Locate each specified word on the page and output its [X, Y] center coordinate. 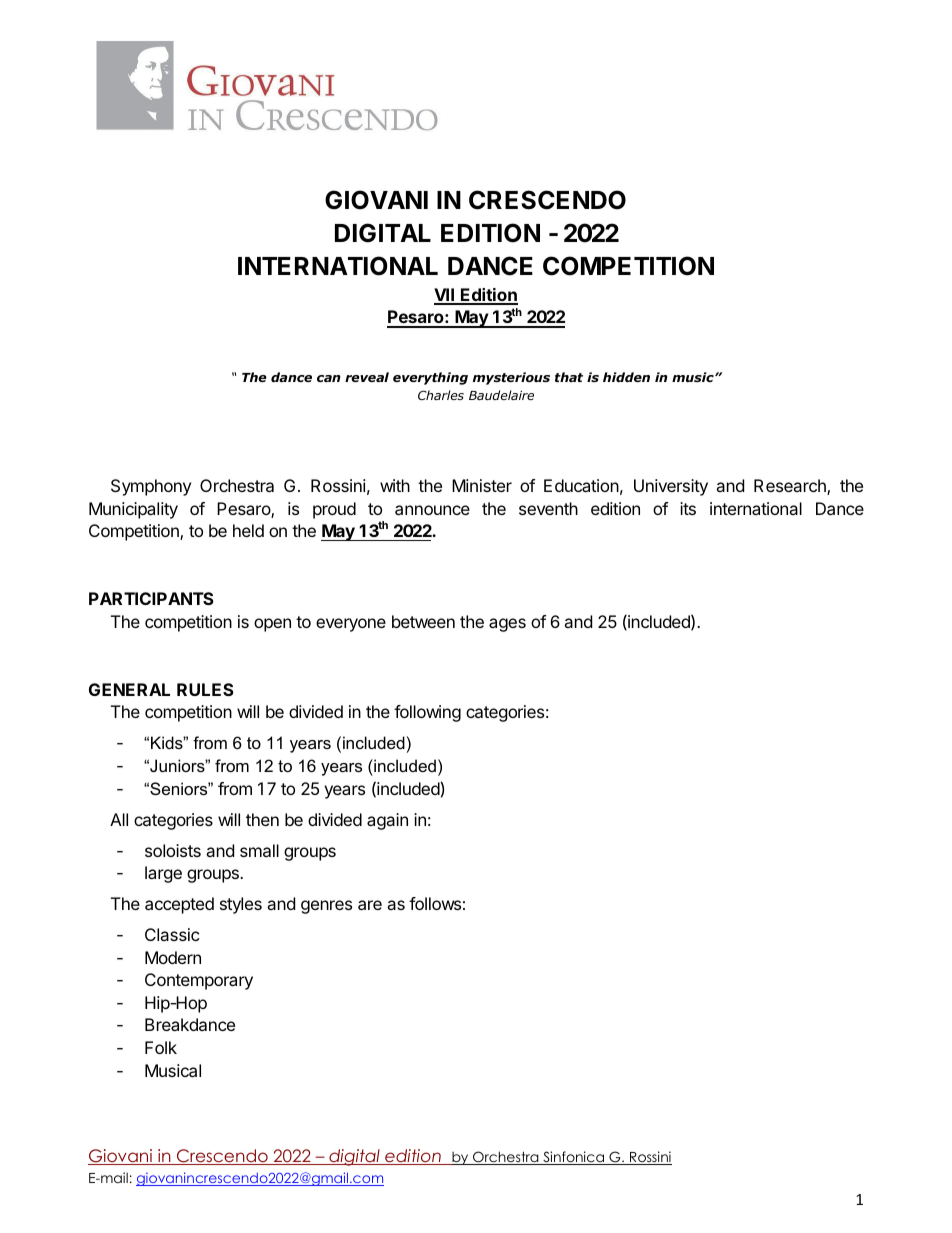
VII [445, 296]
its [688, 508]
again [387, 821]
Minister [482, 485]
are [370, 905]
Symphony [151, 487]
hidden [626, 377]
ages [507, 625]
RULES [205, 689]
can [329, 378]
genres [326, 907]
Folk [161, 1047]
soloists [173, 850]
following [427, 713]
